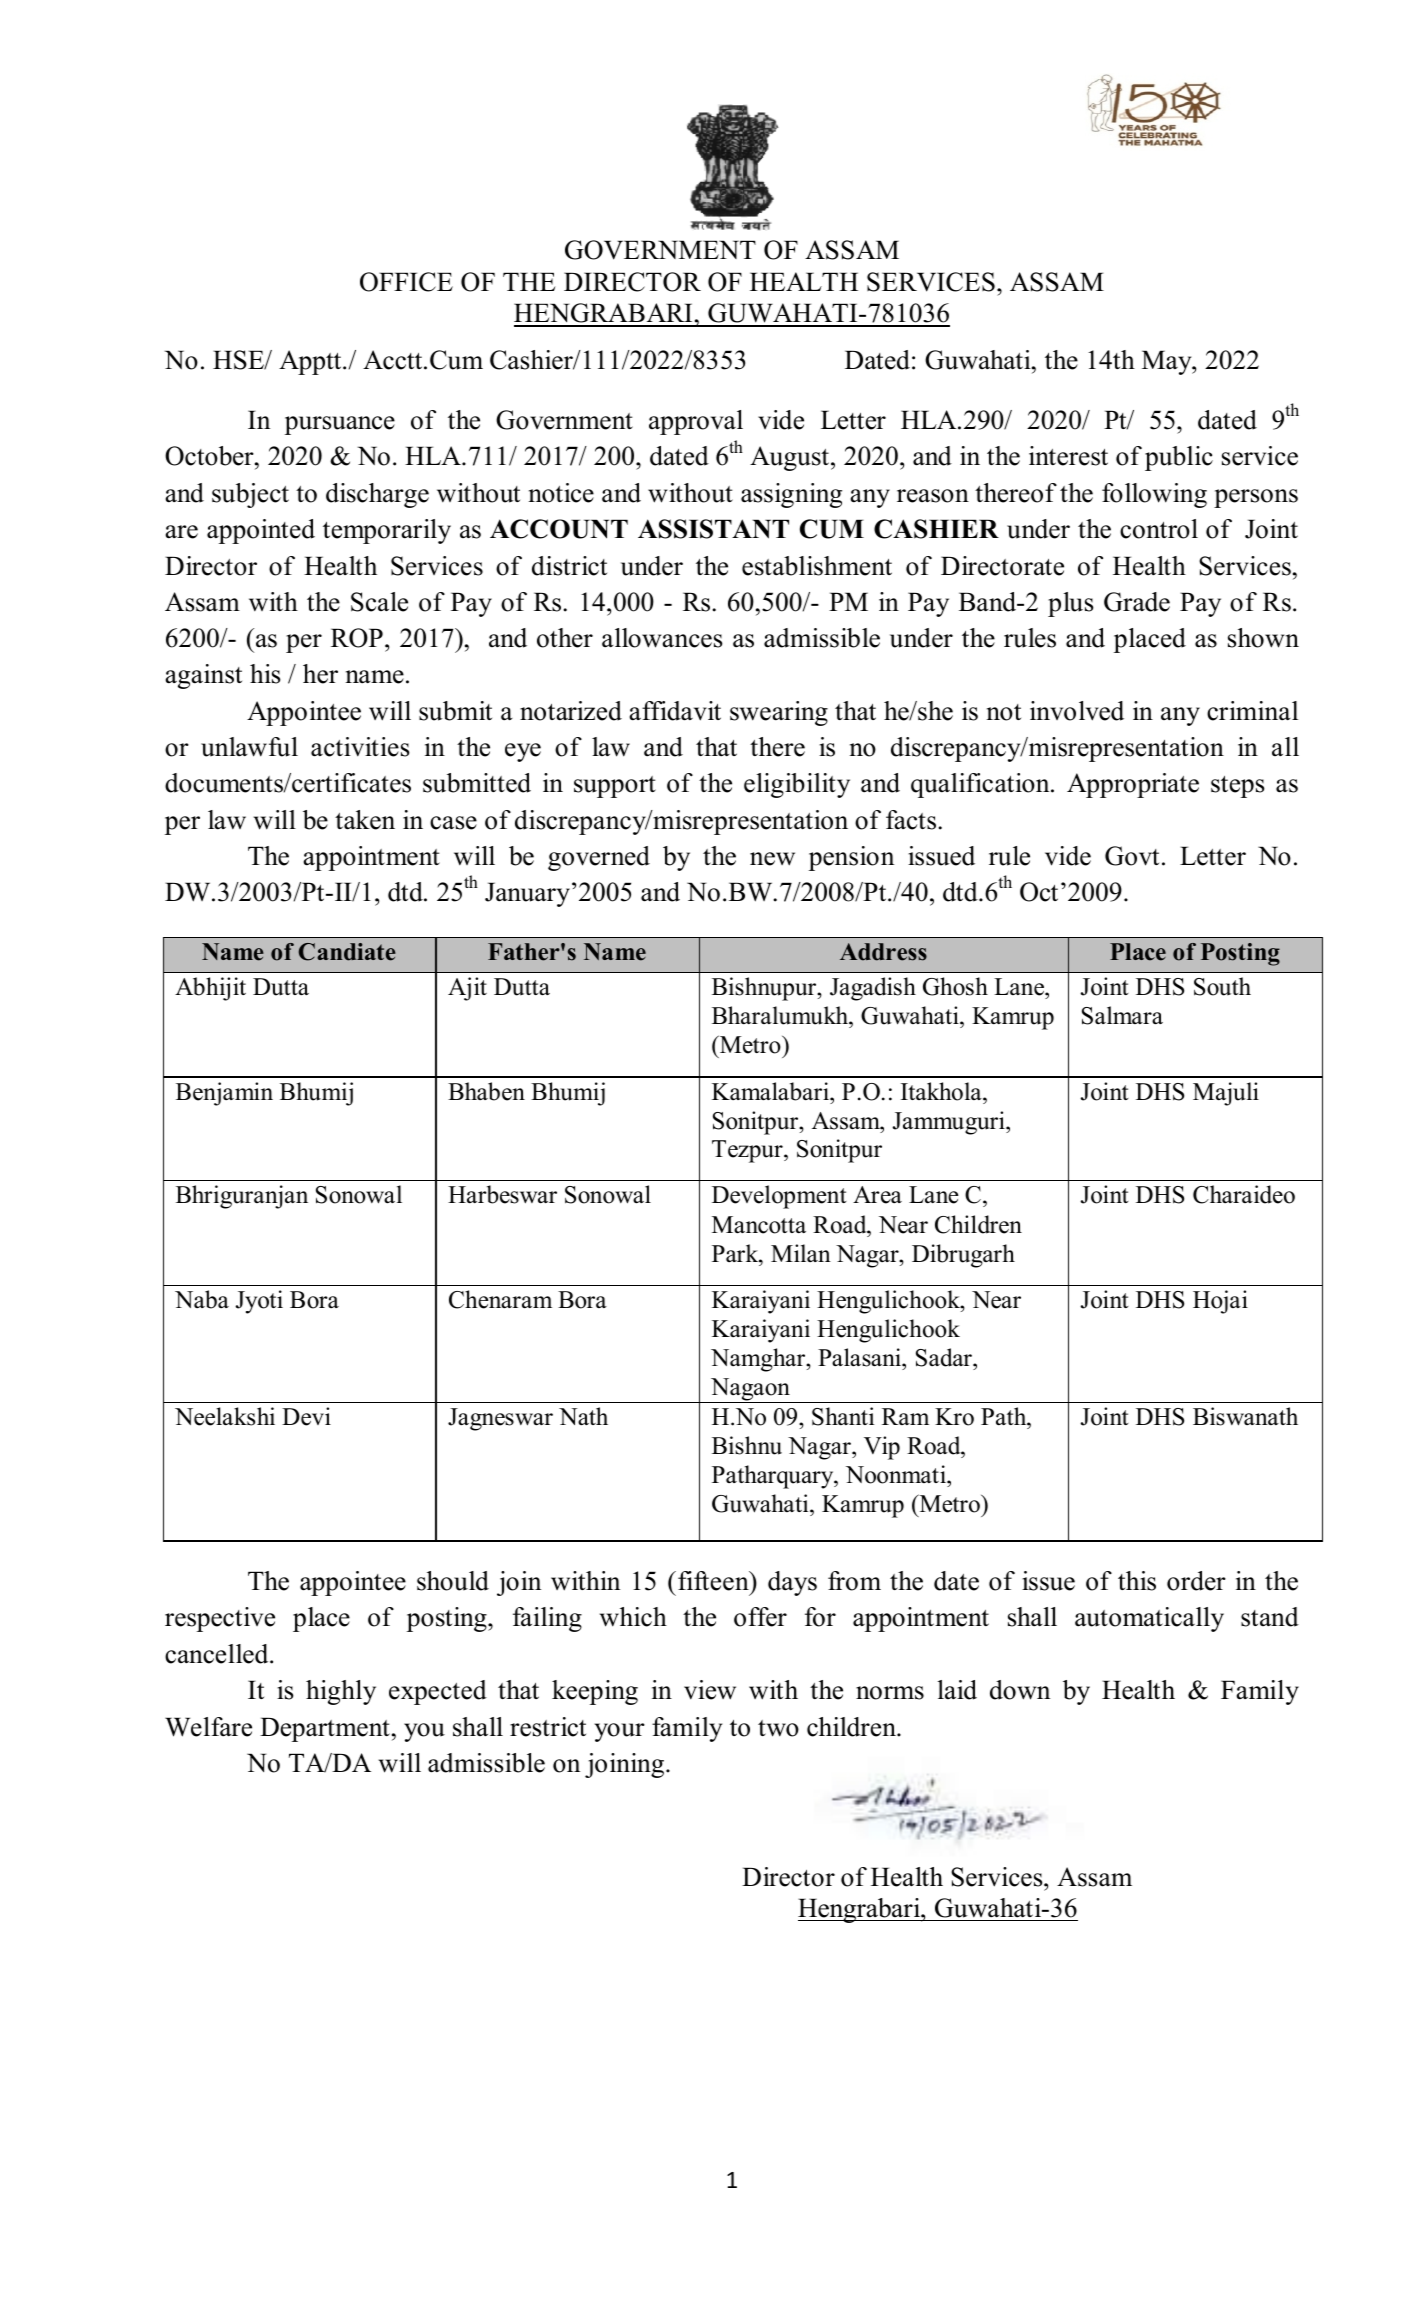 This image has height=2309, width=1402. What do you see at coordinates (406, 282) in the image?
I see `OFFICE` at bounding box center [406, 282].
